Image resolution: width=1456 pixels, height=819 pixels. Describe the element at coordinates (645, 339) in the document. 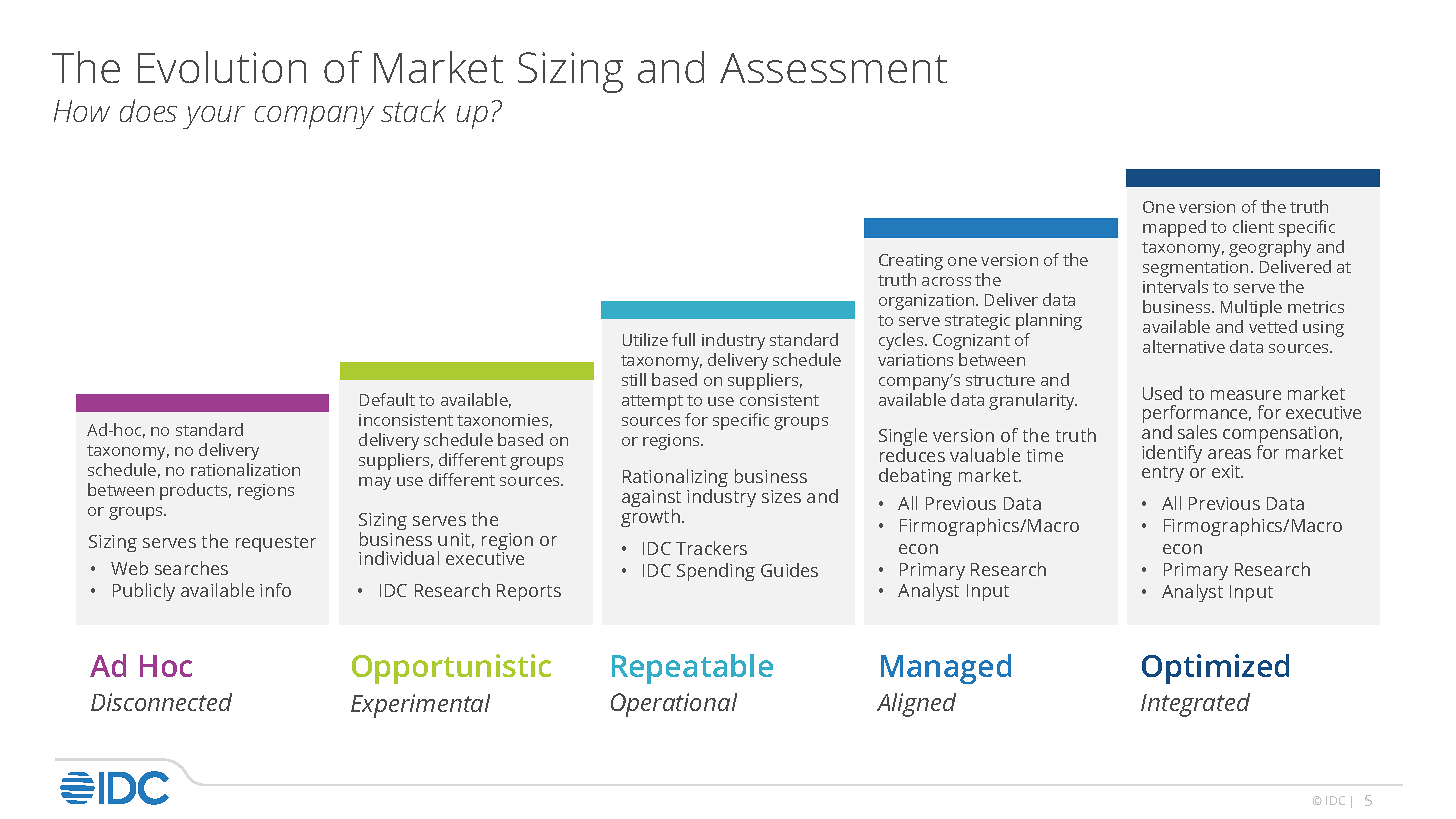

I see `Utilize` at that location.
